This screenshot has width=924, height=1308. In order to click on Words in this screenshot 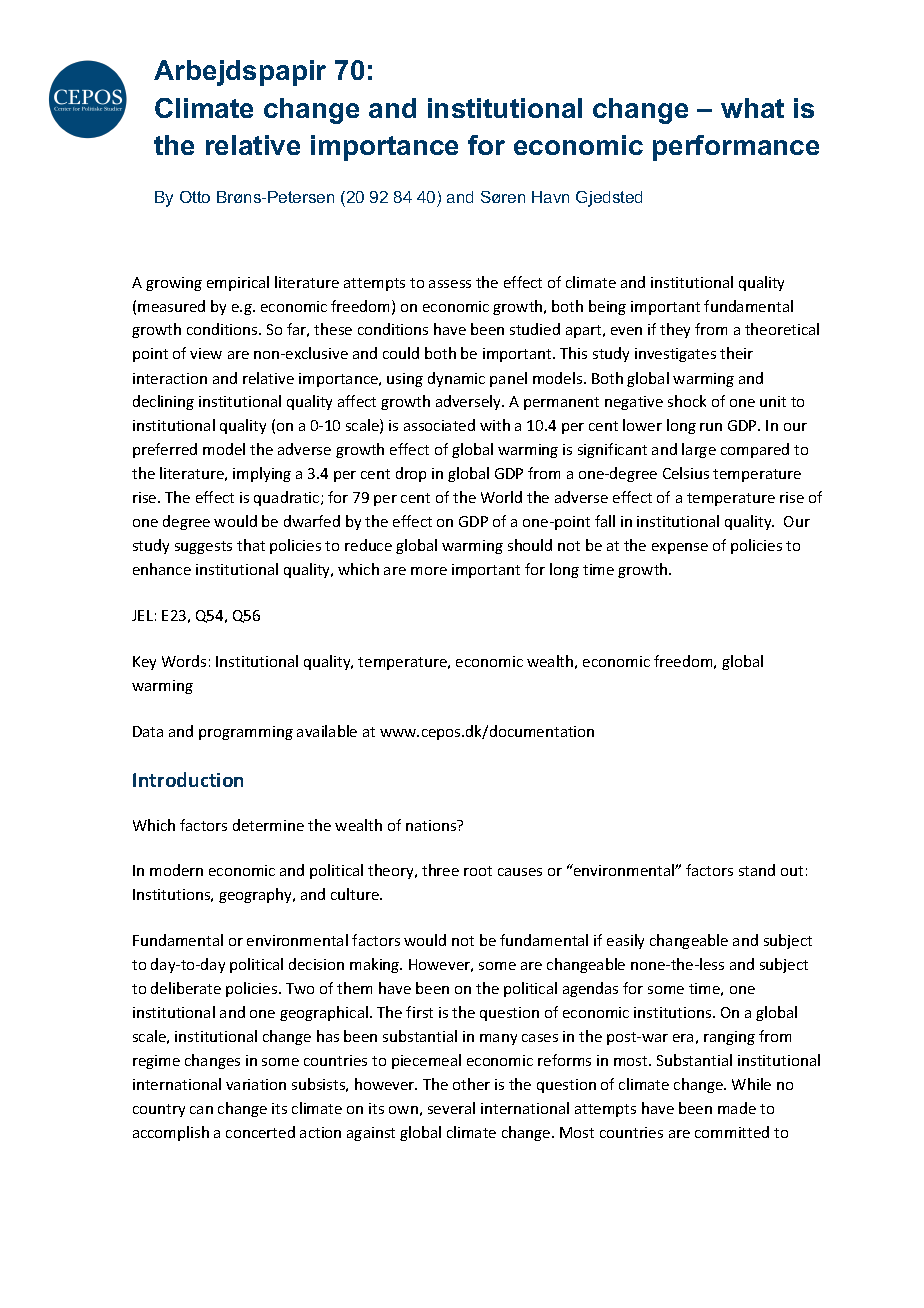, I will do `click(184, 661)`.
